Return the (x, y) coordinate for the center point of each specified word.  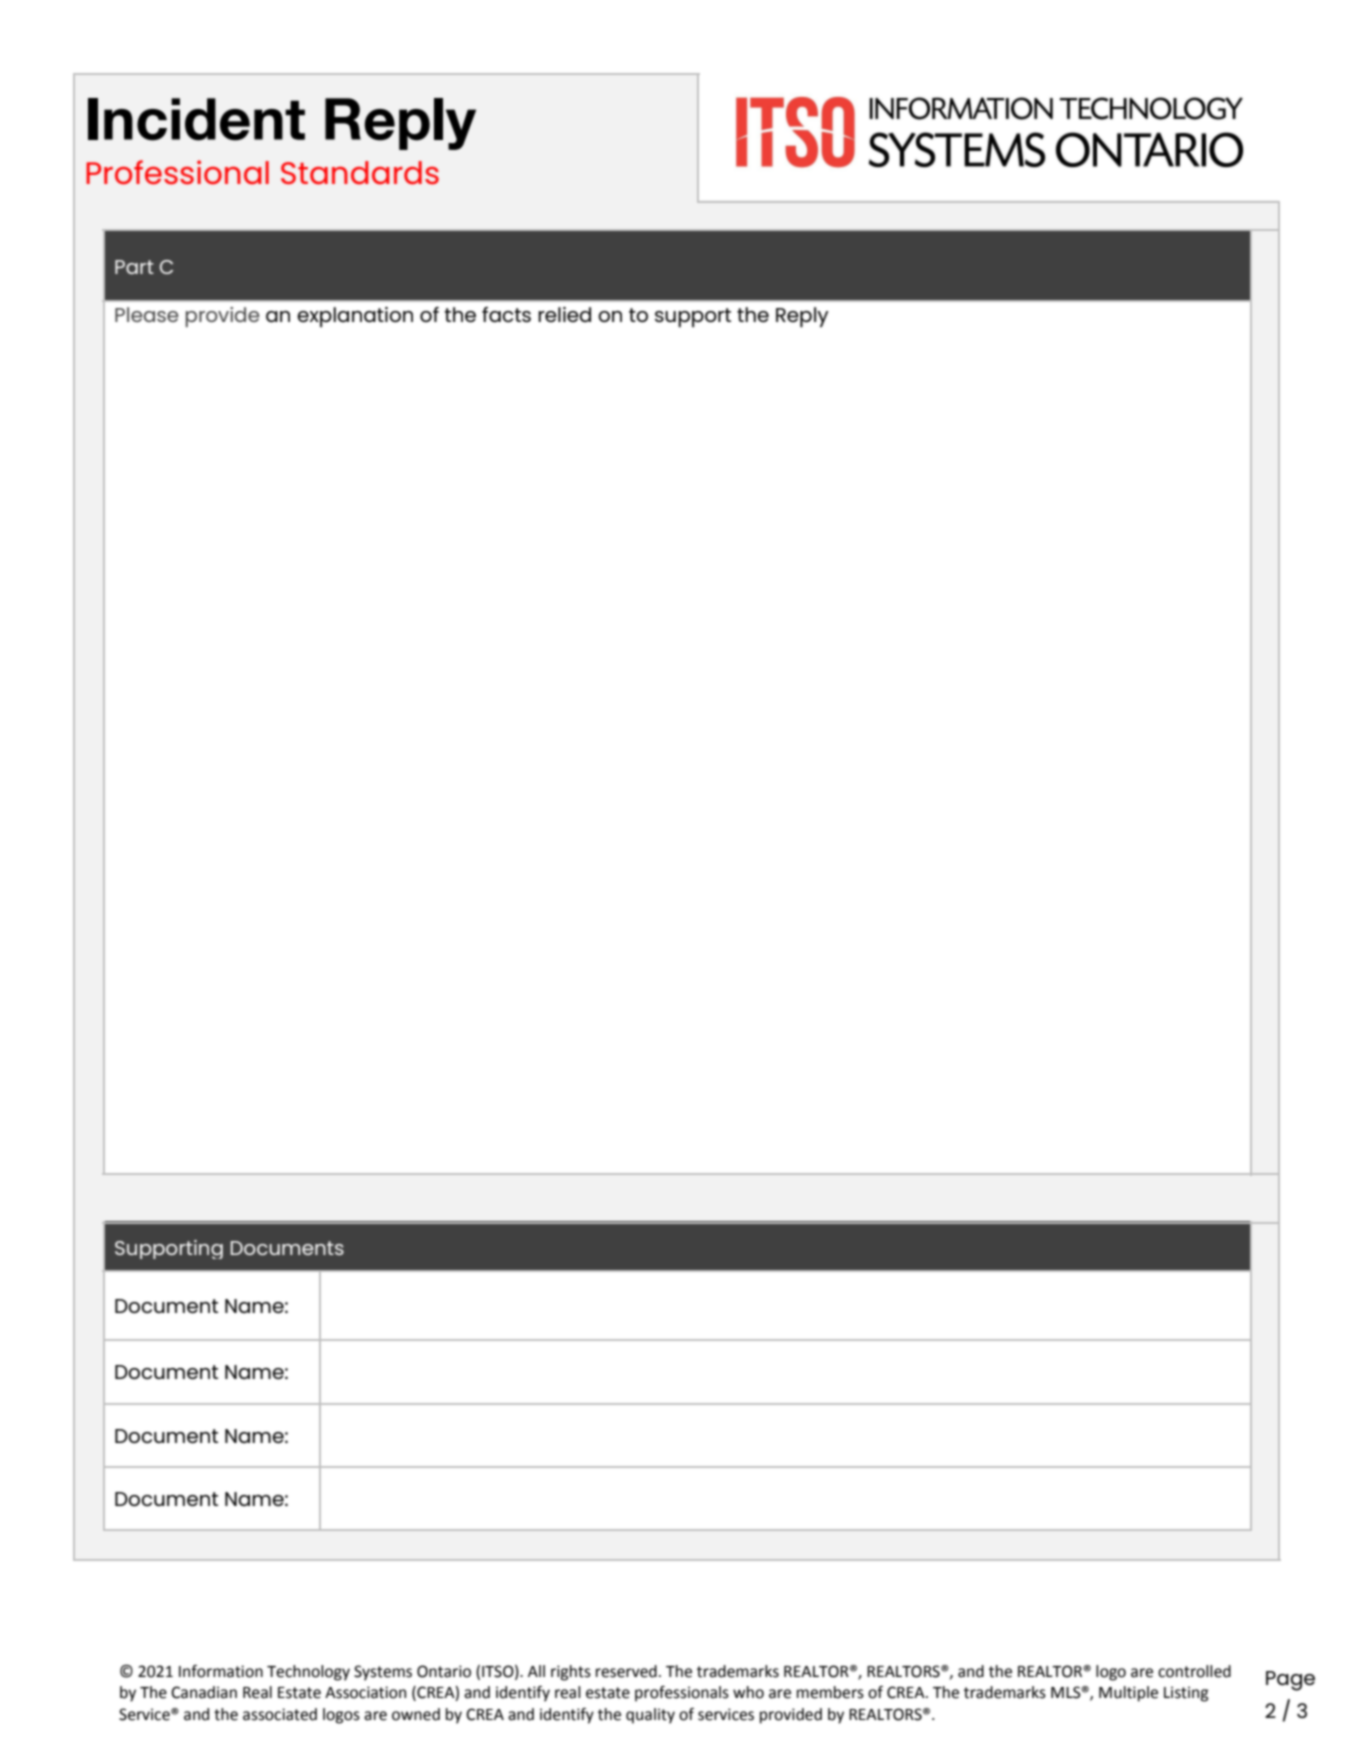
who (748, 1692)
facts (506, 314)
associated (280, 1714)
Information (221, 1671)
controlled (1194, 1671)
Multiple (1128, 1694)
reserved (626, 1671)
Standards (360, 172)
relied (564, 314)
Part (134, 267)
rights (571, 1673)
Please (146, 314)
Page (1290, 1681)
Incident (196, 119)
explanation (355, 317)
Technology (308, 1673)
